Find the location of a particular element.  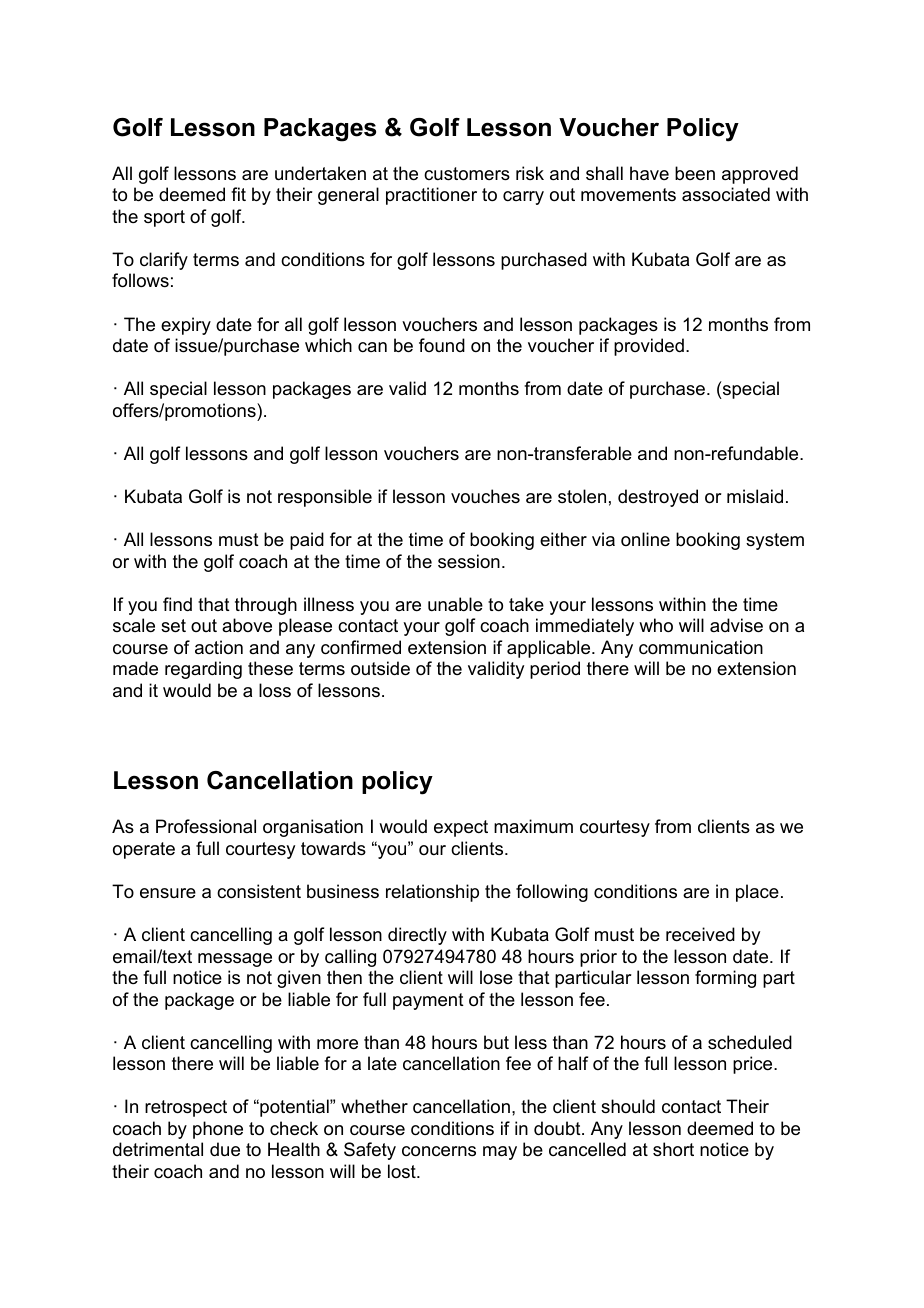

found is located at coordinates (442, 345).
